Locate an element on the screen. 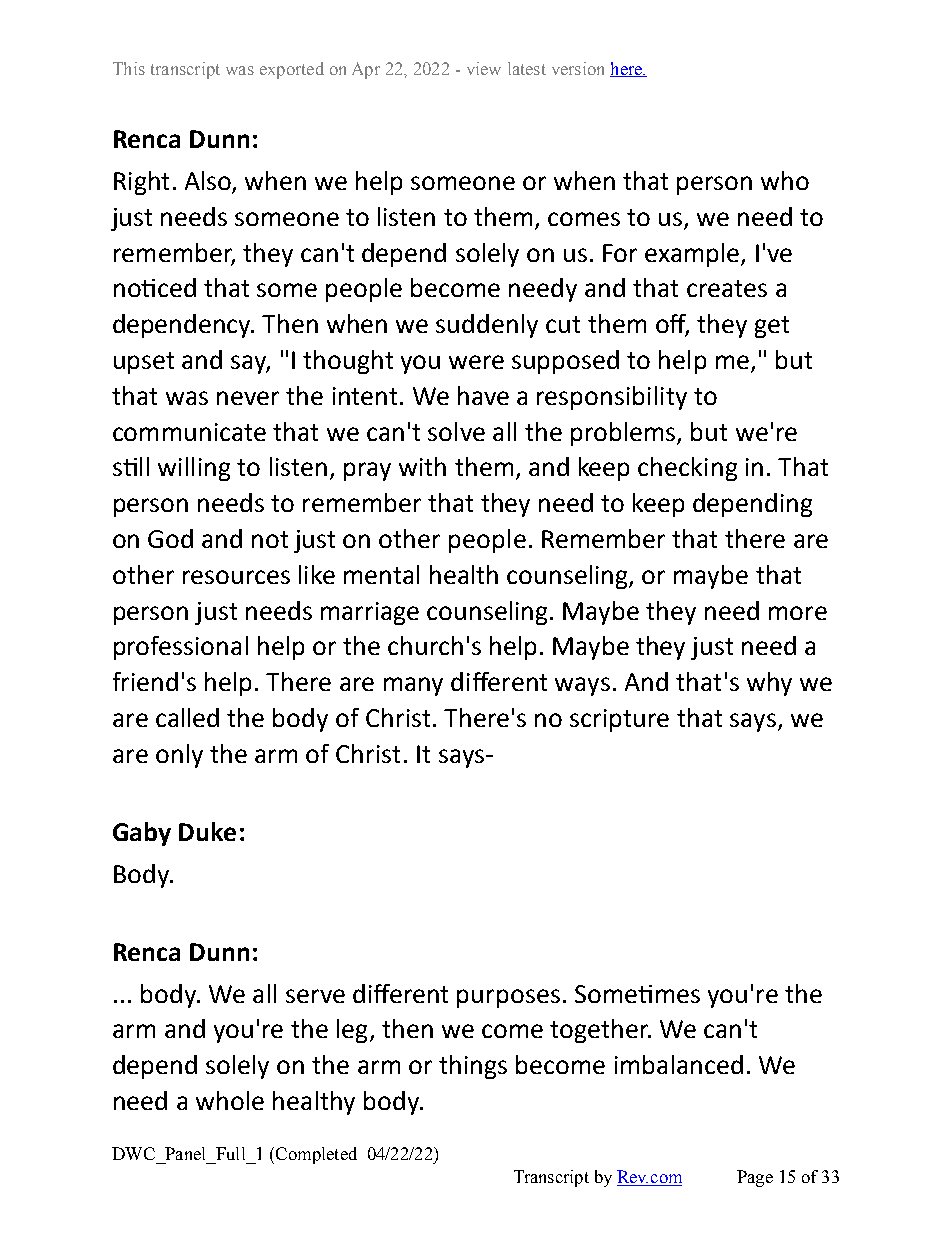 The width and height of the screenshot is (952, 1233). more is located at coordinates (798, 613).
